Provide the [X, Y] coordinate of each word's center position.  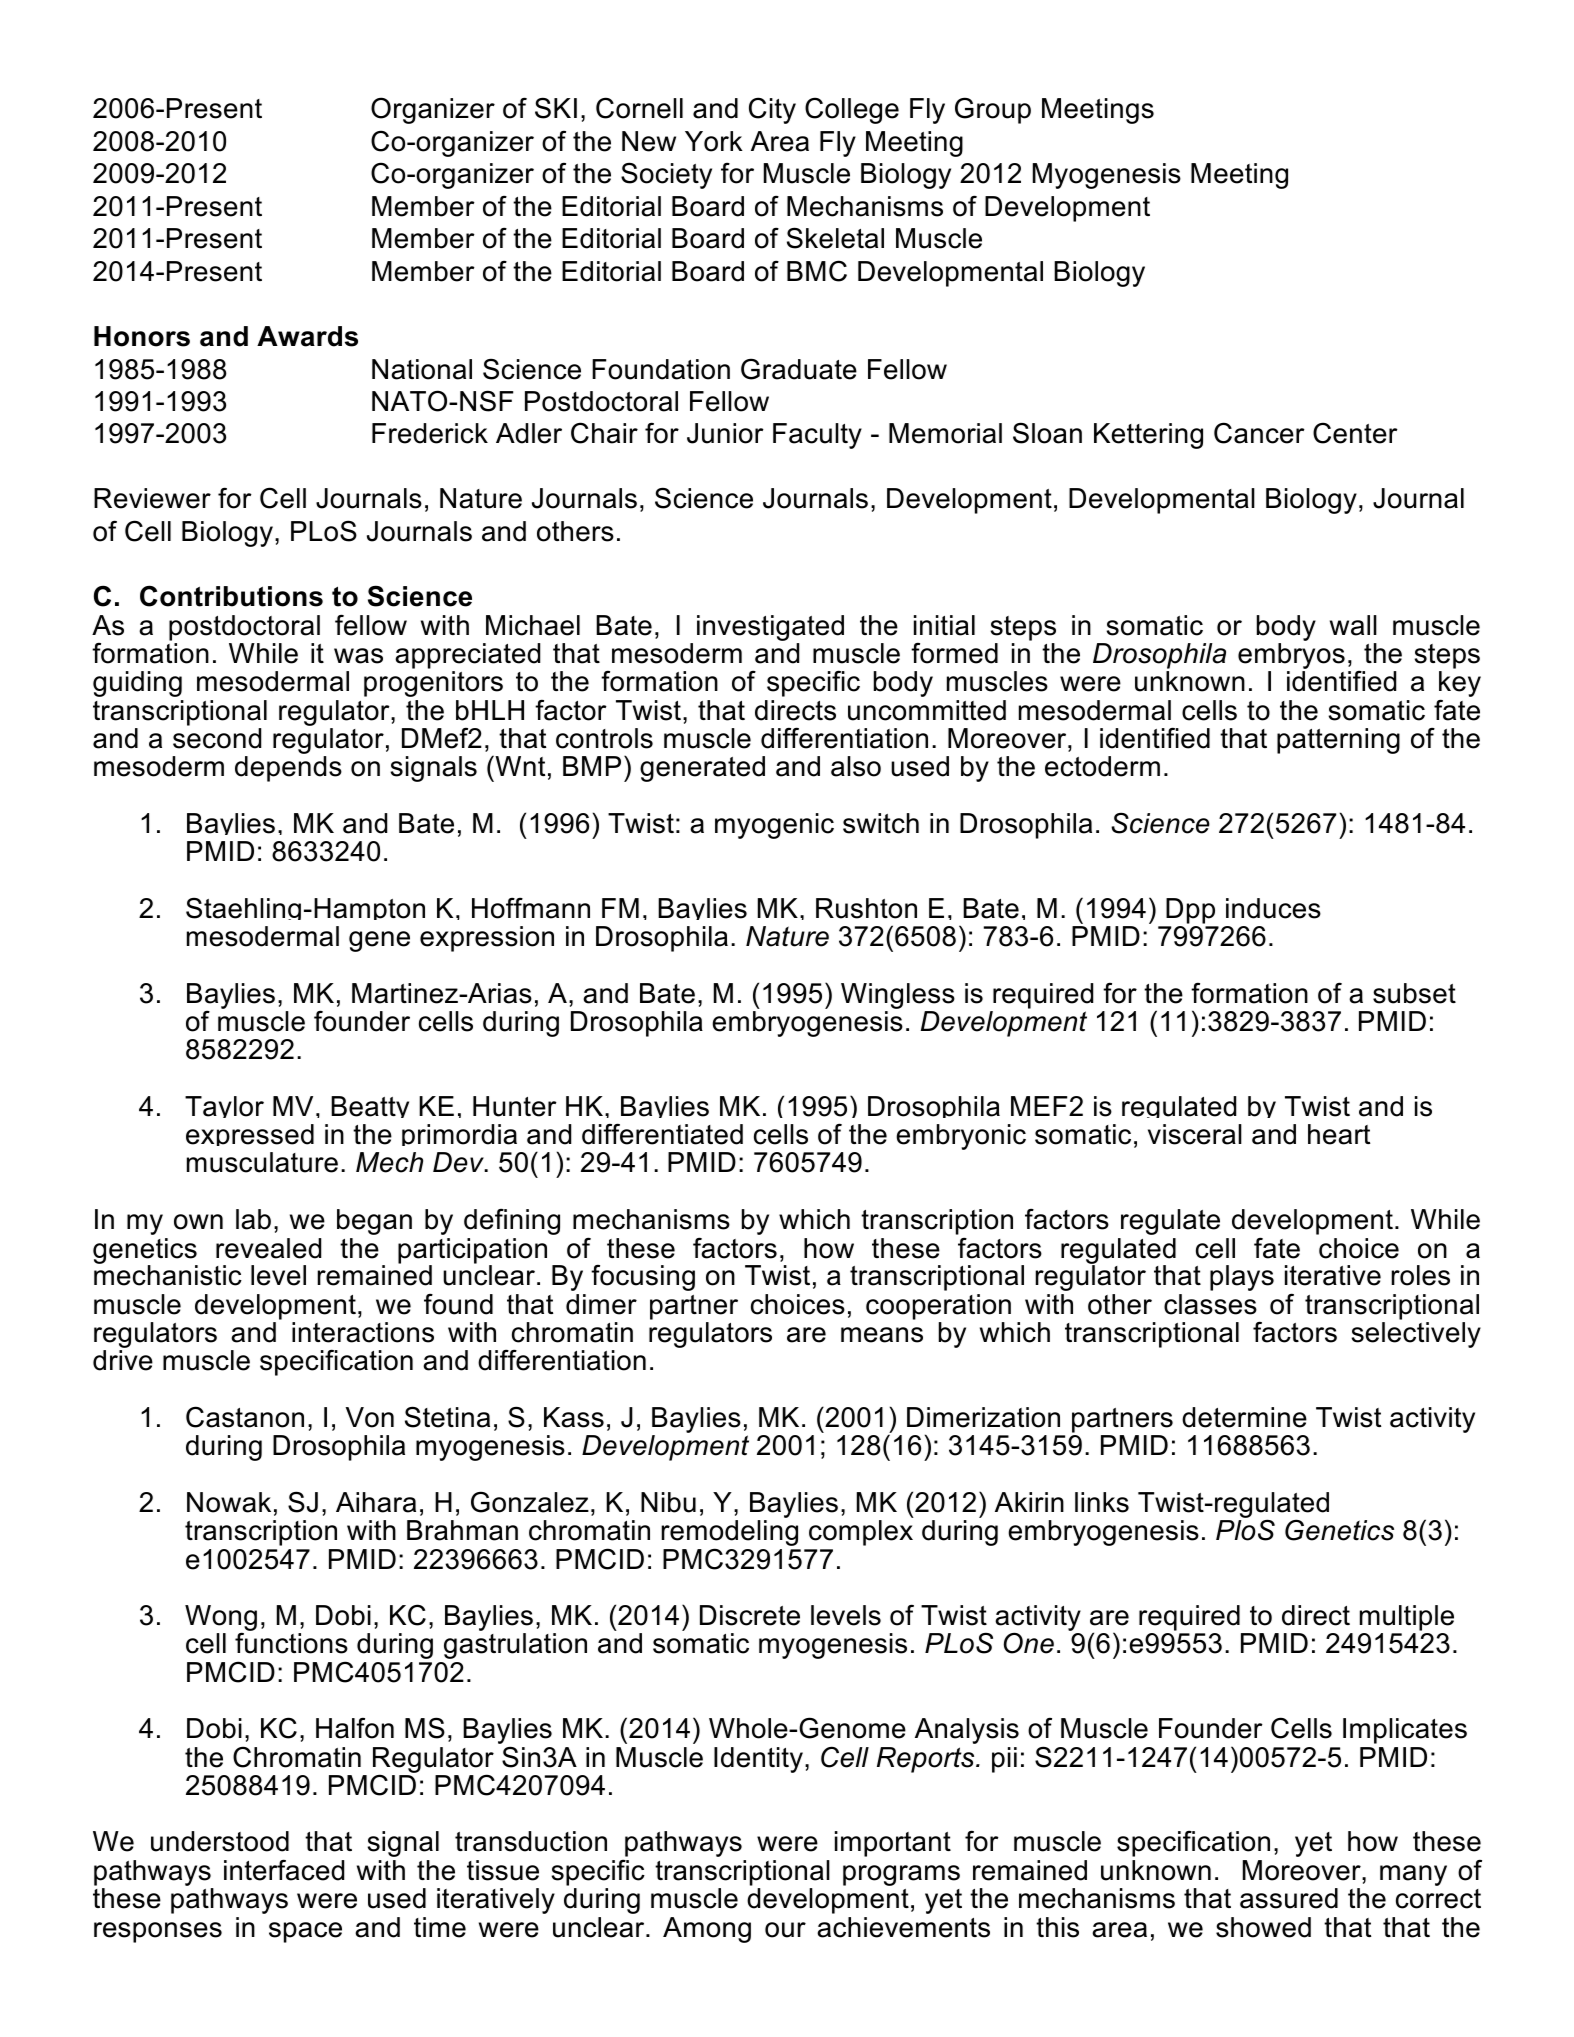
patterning [1338, 741]
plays [1242, 1278]
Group [993, 110]
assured [1289, 1898]
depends [288, 769]
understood [220, 1841]
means [882, 1335]
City [772, 110]
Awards [307, 336]
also [856, 766]
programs [901, 1875]
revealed [268, 1248]
